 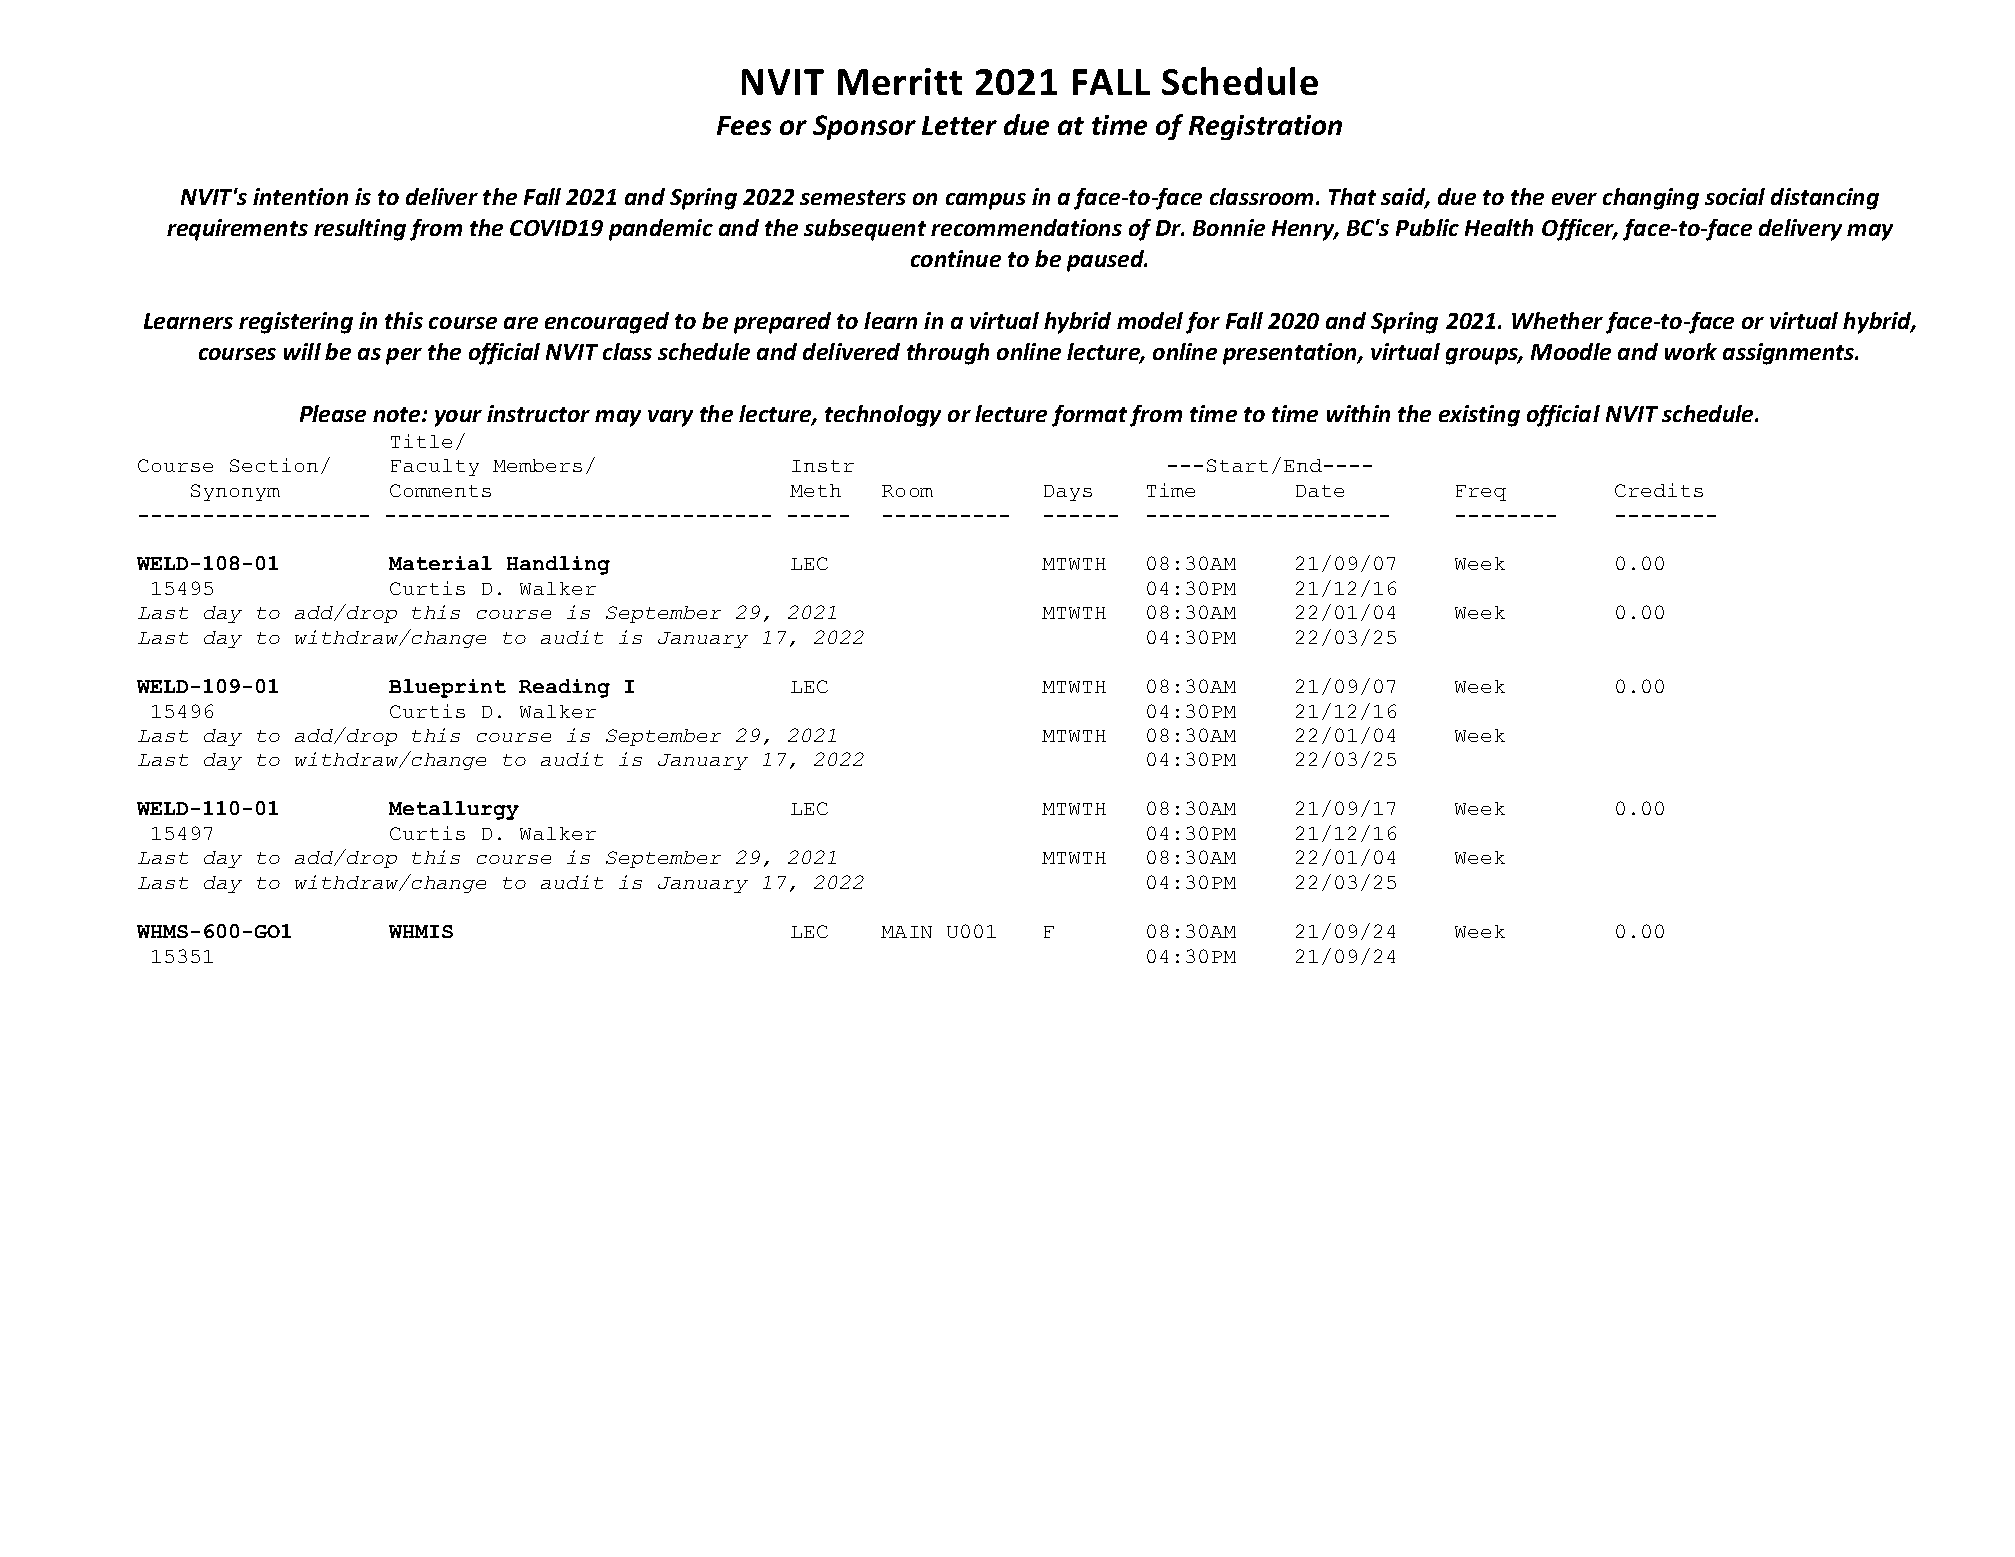 What do you see at coordinates (959, 125) in the page?
I see `Letter` at bounding box center [959, 125].
